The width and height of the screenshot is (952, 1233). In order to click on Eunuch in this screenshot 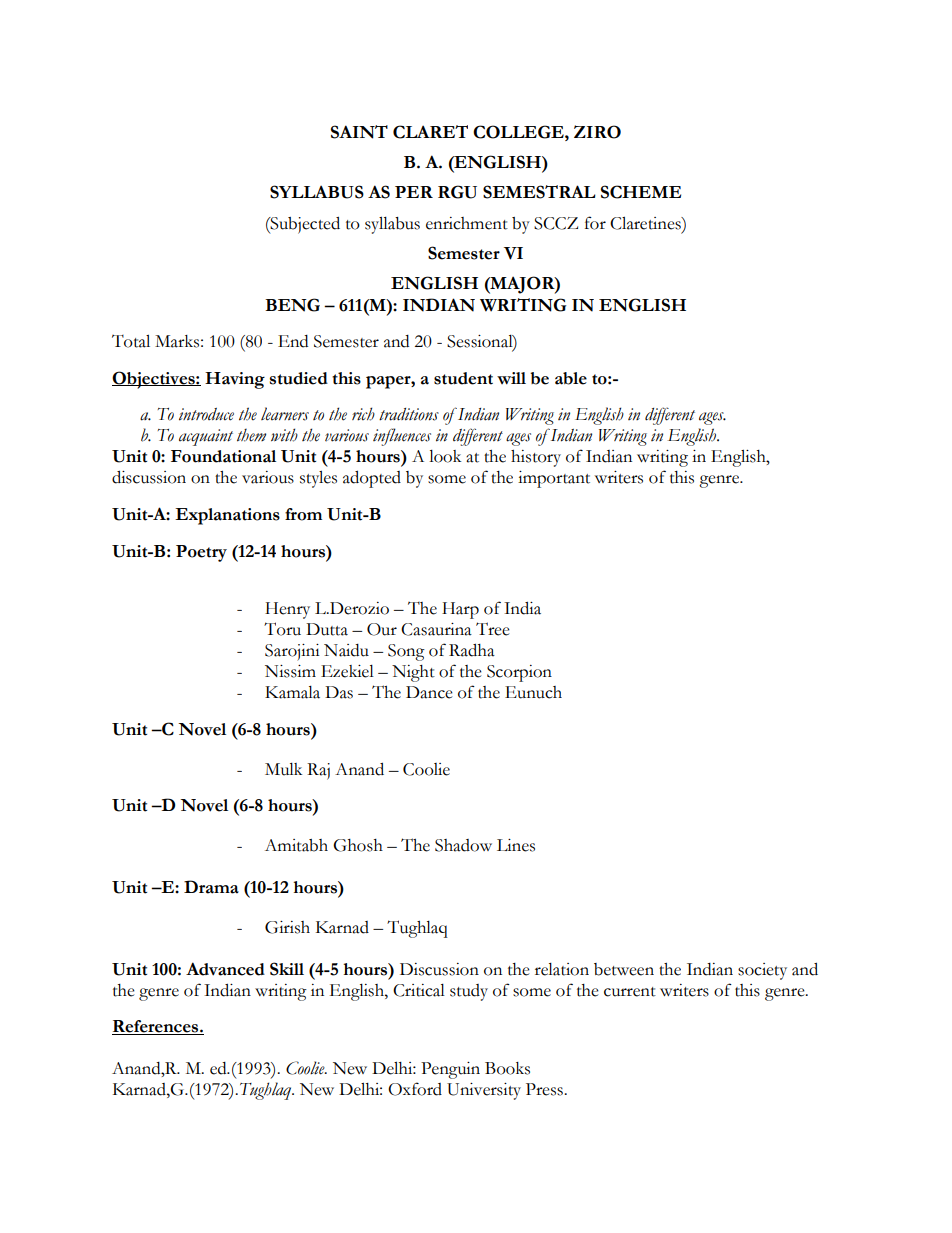, I will do `click(533, 692)`.
